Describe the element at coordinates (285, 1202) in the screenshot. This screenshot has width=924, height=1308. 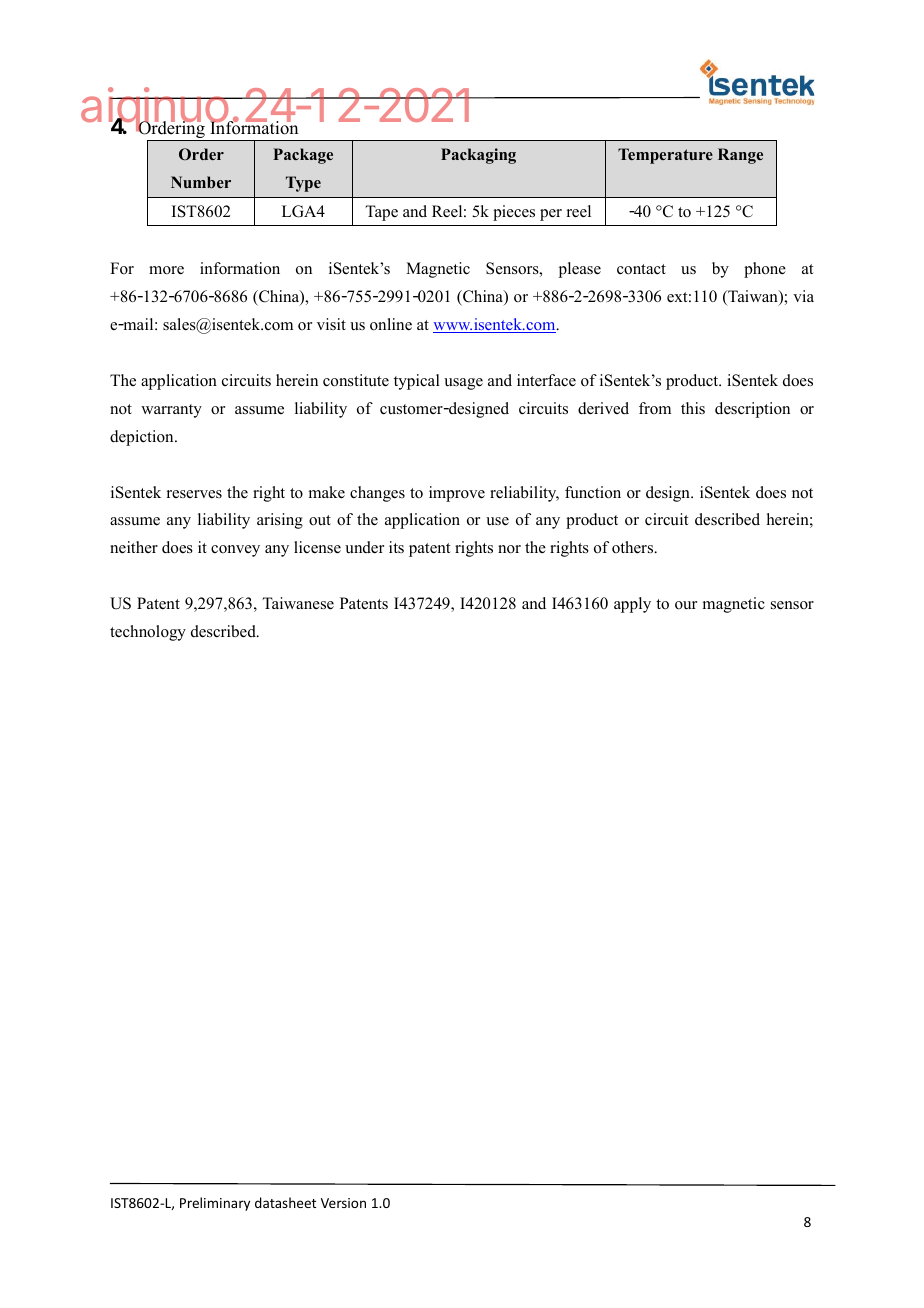
I see `datasheet` at that location.
